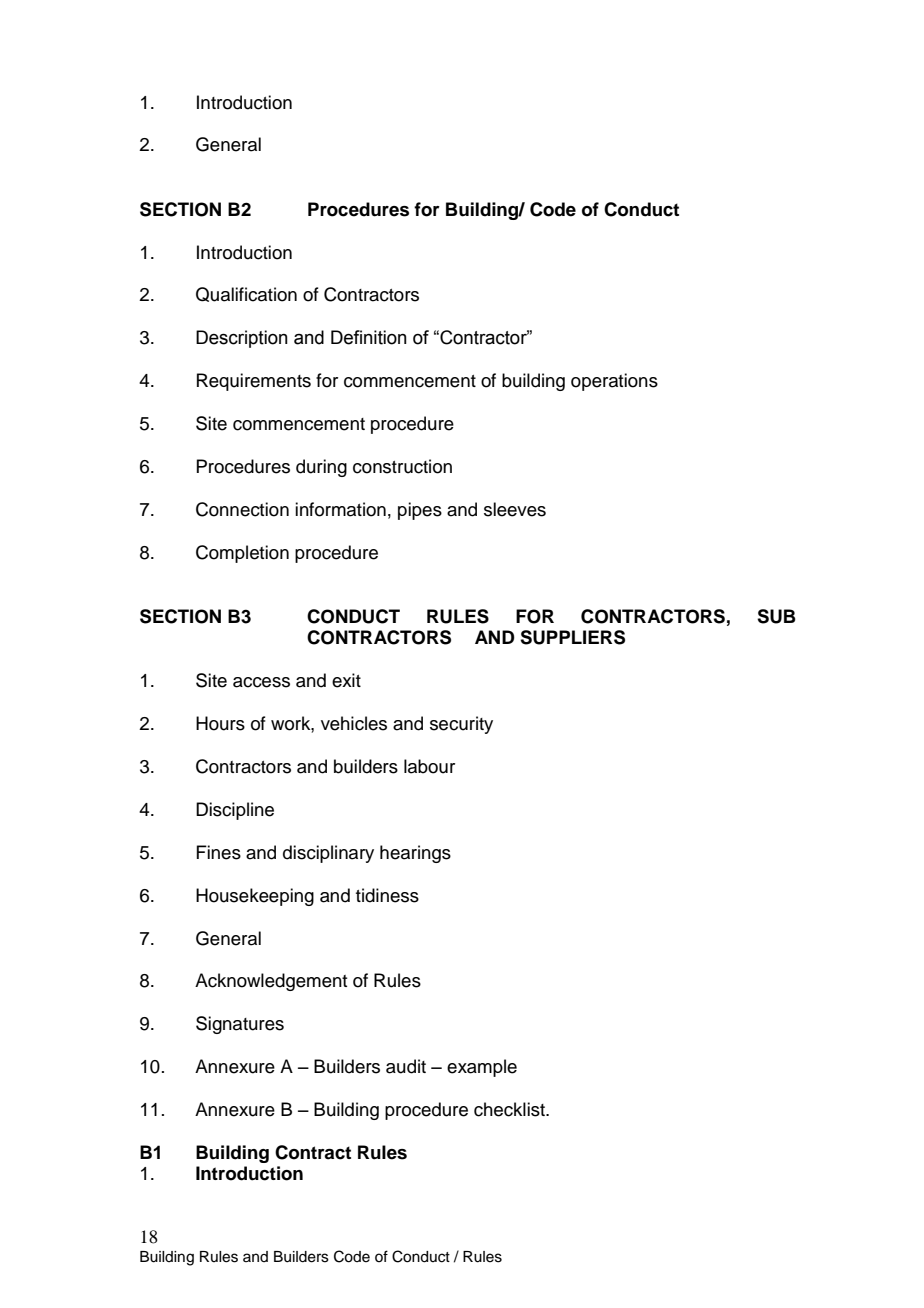  Describe the element at coordinates (321, 468) in the screenshot. I see `during` at that location.
